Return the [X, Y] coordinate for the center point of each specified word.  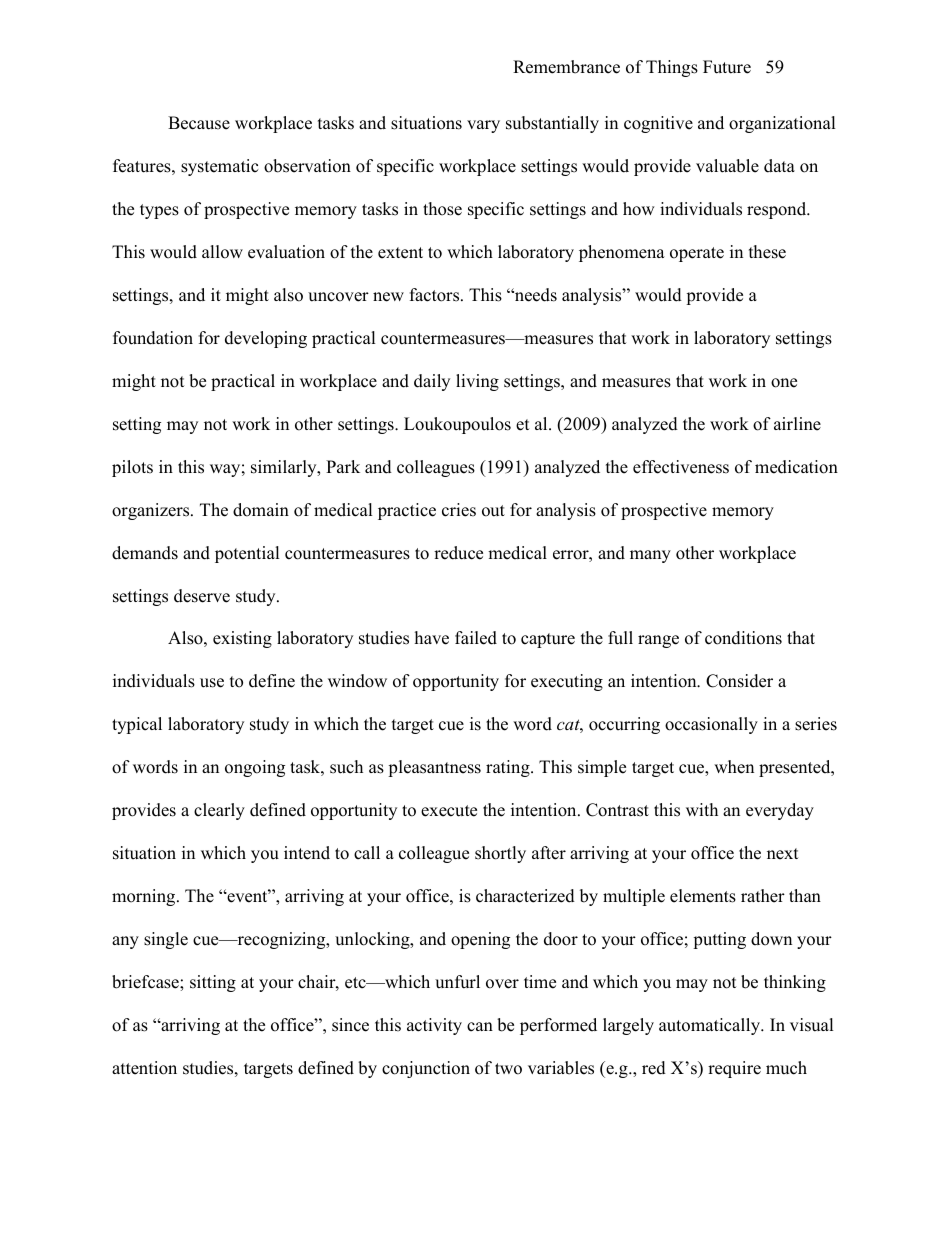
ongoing [255, 768]
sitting [213, 983]
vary [483, 126]
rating [509, 768]
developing [266, 339]
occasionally [711, 725]
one [784, 383]
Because [199, 123]
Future [727, 67]
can [480, 1027]
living [477, 382]
